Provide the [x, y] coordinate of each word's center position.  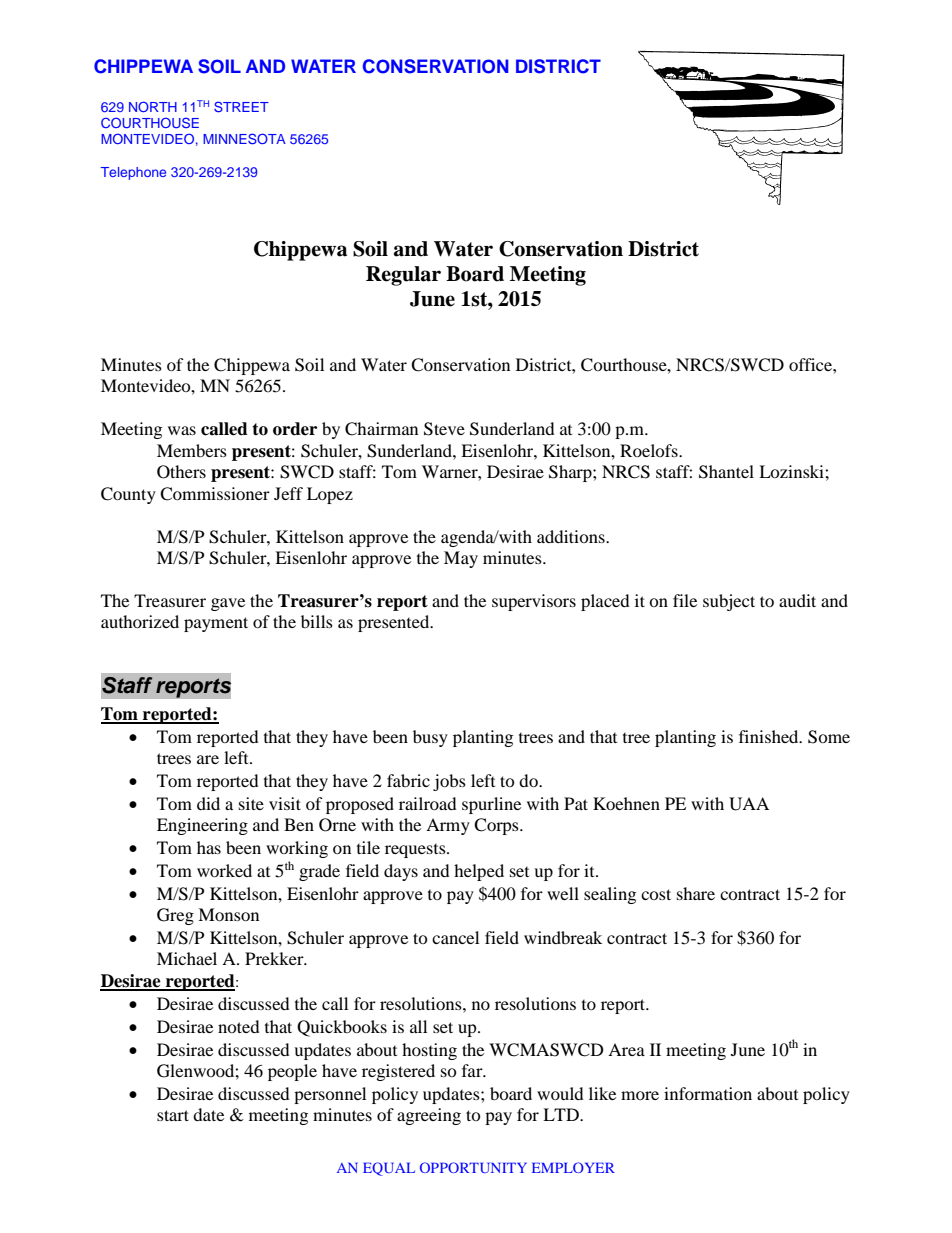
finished [770, 736]
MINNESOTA [244, 138]
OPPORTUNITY [473, 1167]
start [173, 1115]
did [208, 803]
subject [729, 602]
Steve [444, 429]
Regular [403, 276]
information [708, 1093]
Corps [497, 826]
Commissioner [215, 494]
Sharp [571, 473]
